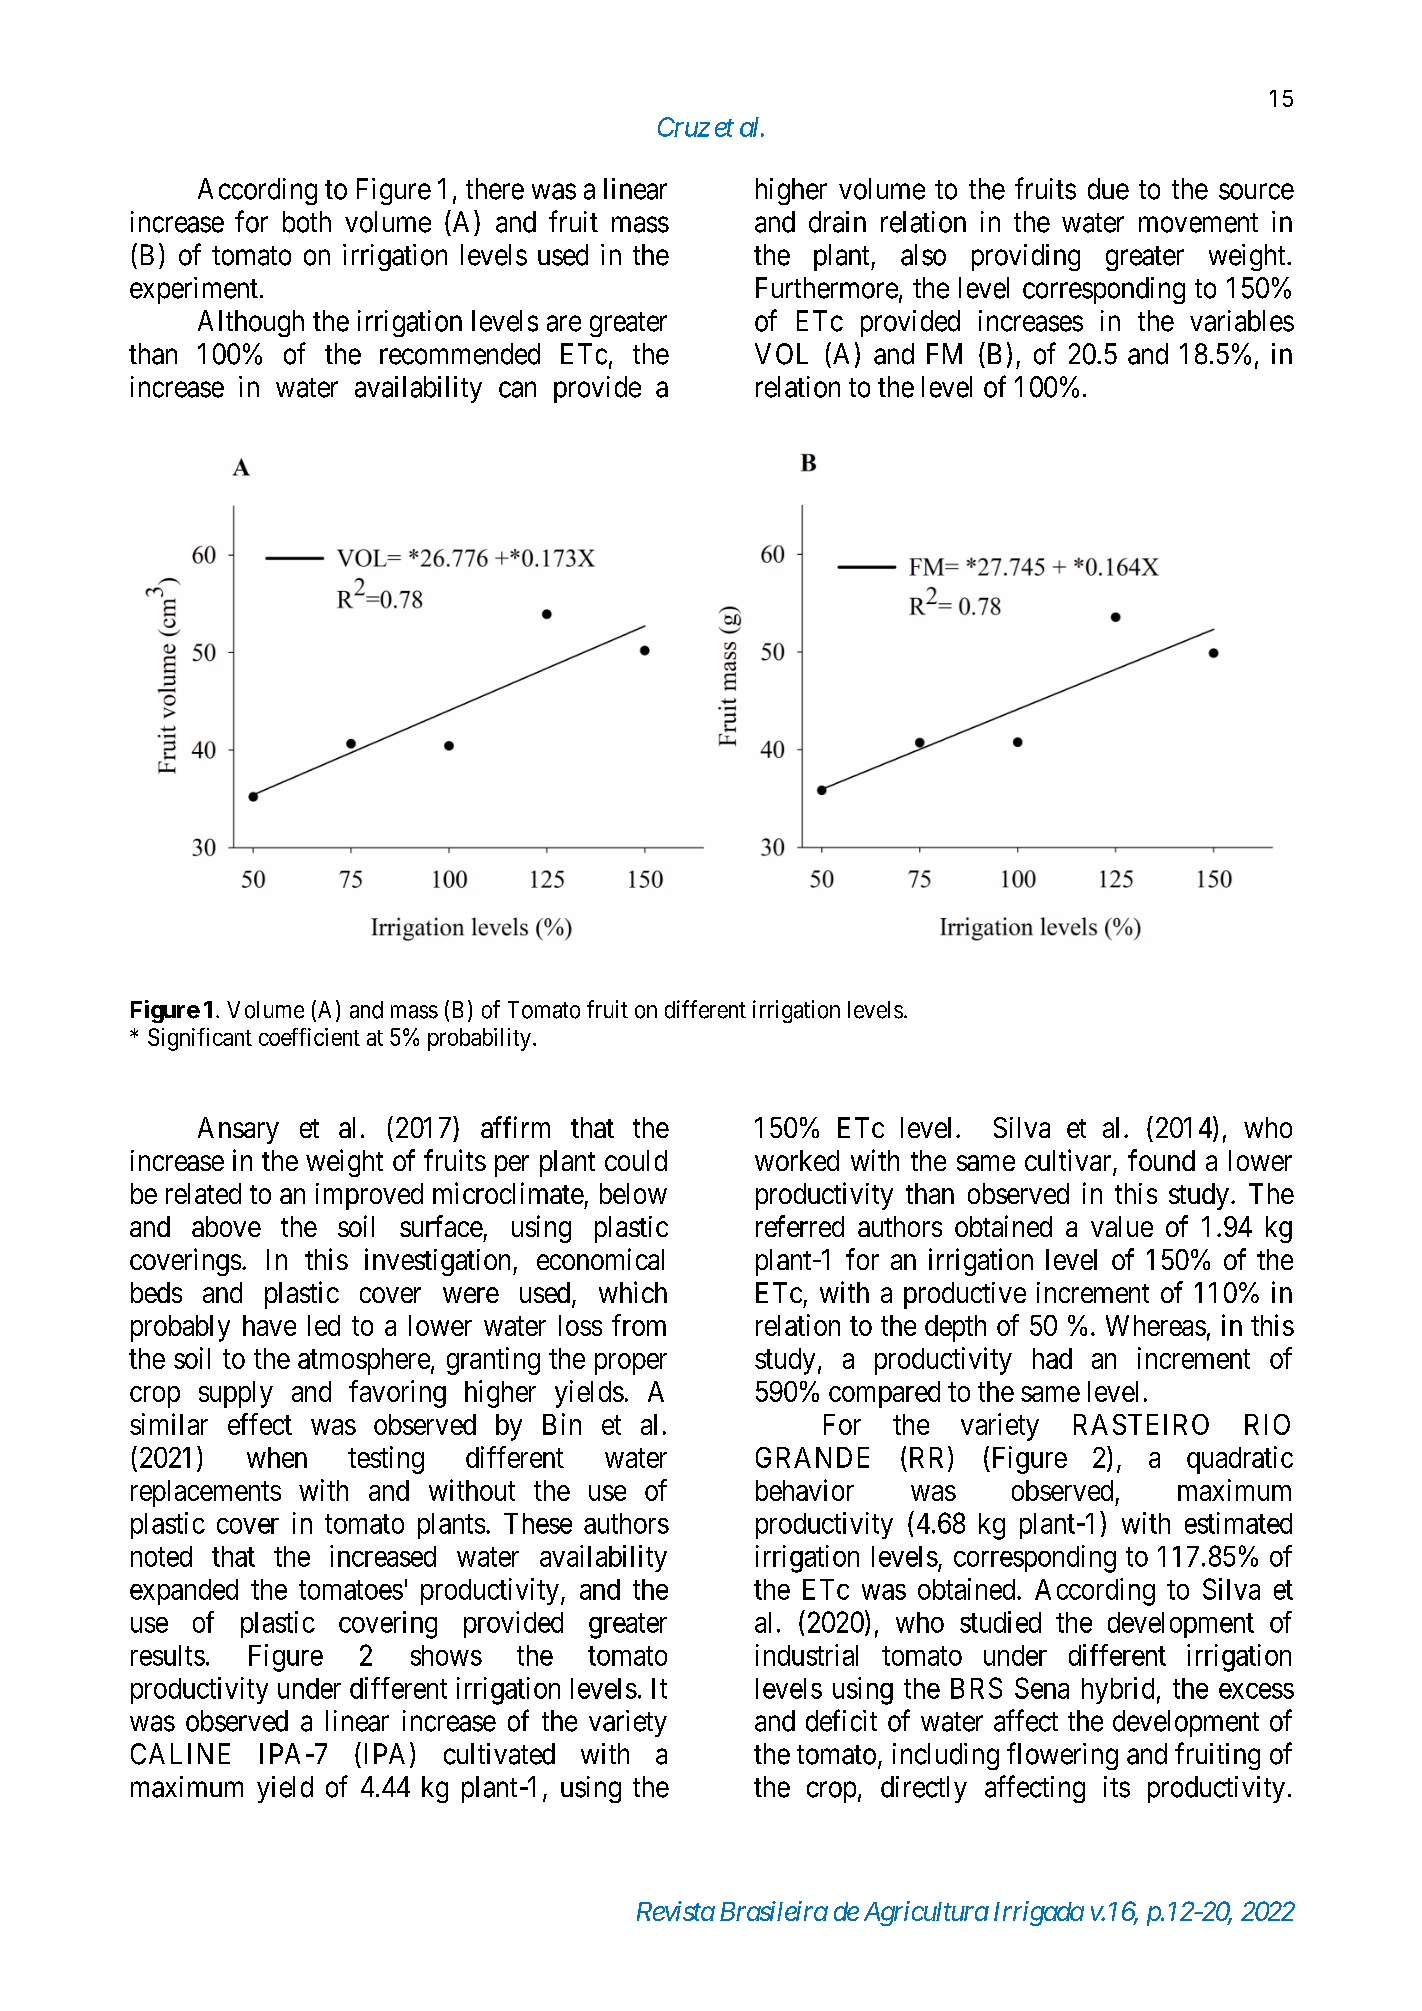  Describe the element at coordinates (1026, 257) in the image. I see `providing` at that location.
